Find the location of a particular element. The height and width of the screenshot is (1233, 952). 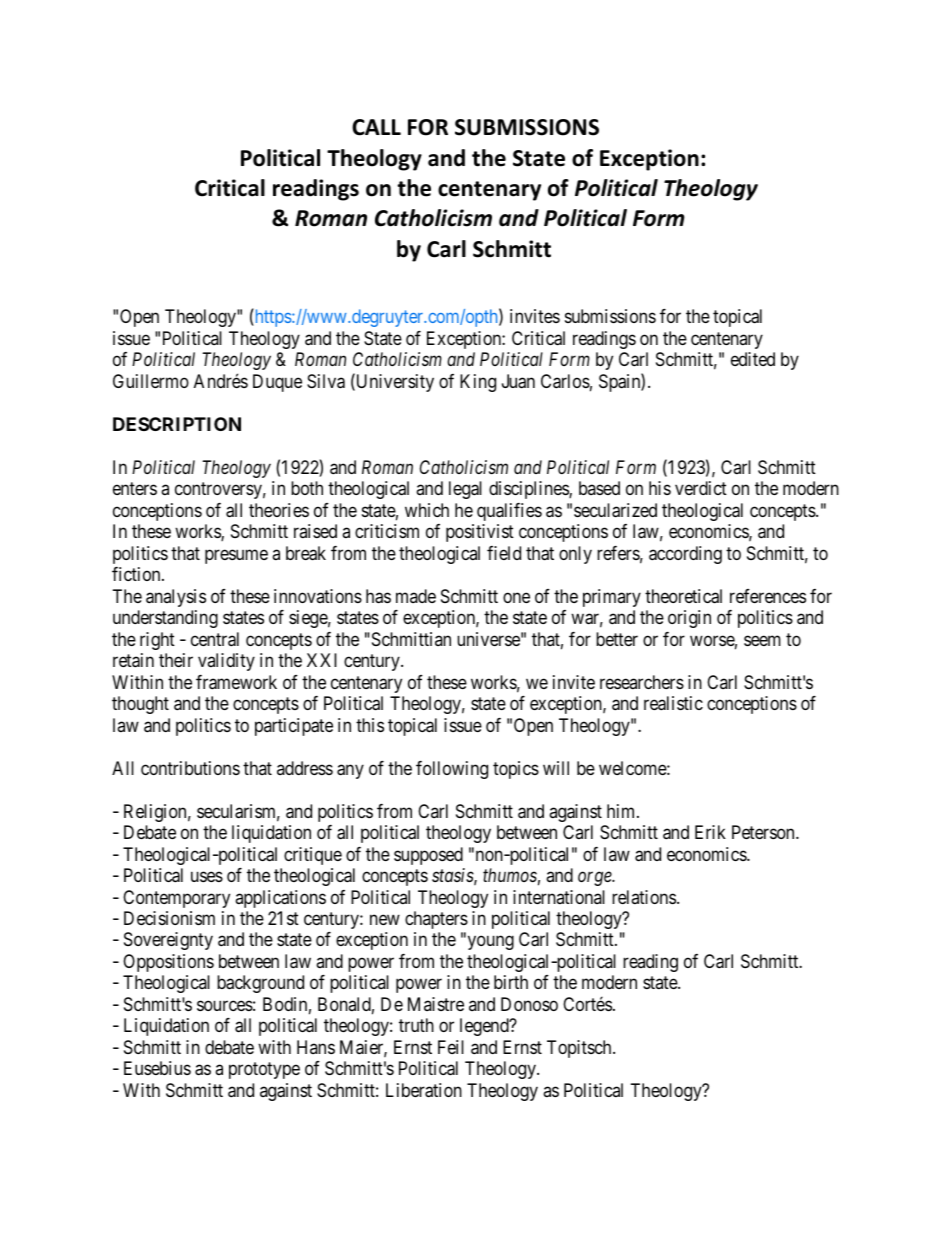

according is located at coordinates (685, 555).
